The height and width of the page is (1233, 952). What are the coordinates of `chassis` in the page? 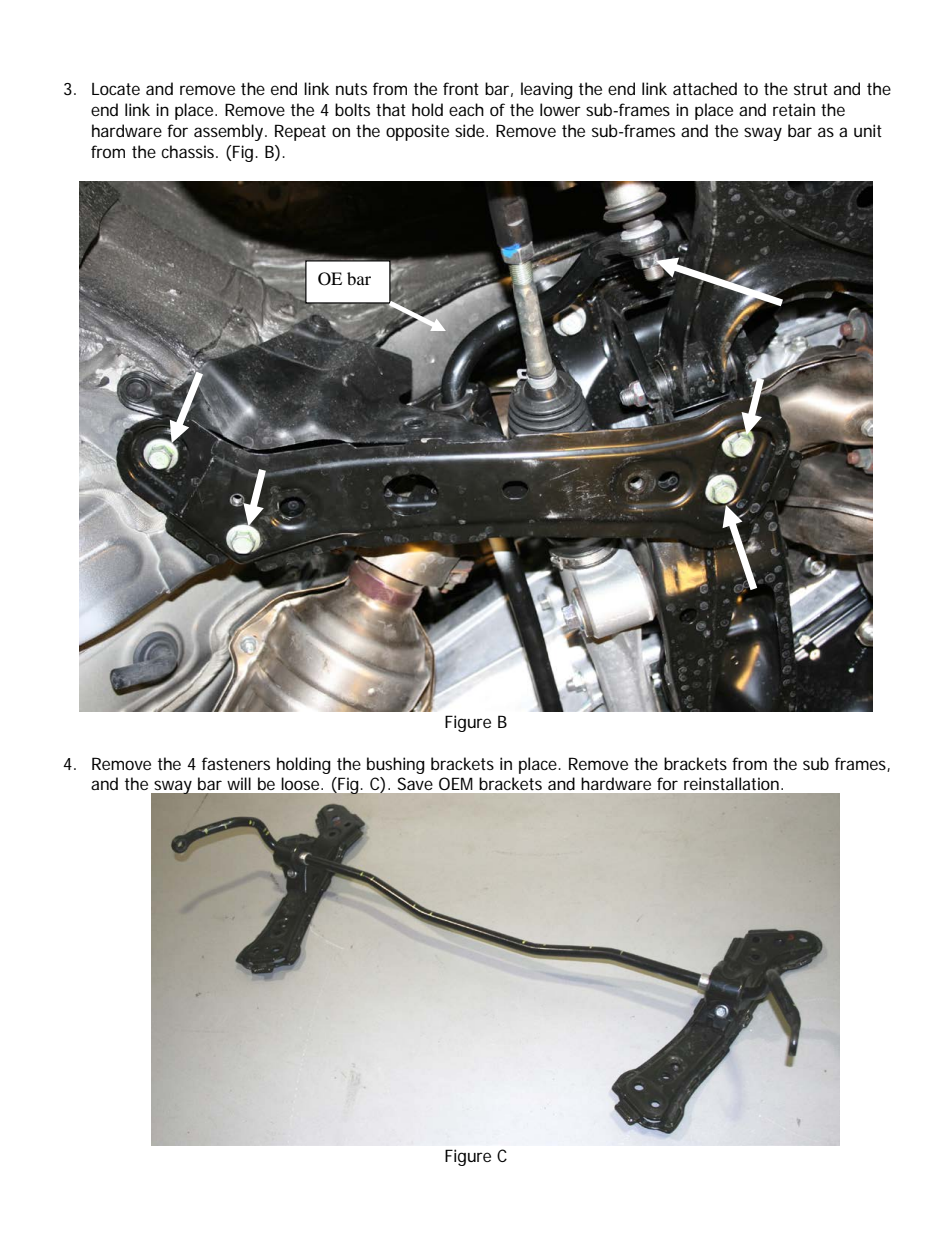 It's located at (189, 151).
